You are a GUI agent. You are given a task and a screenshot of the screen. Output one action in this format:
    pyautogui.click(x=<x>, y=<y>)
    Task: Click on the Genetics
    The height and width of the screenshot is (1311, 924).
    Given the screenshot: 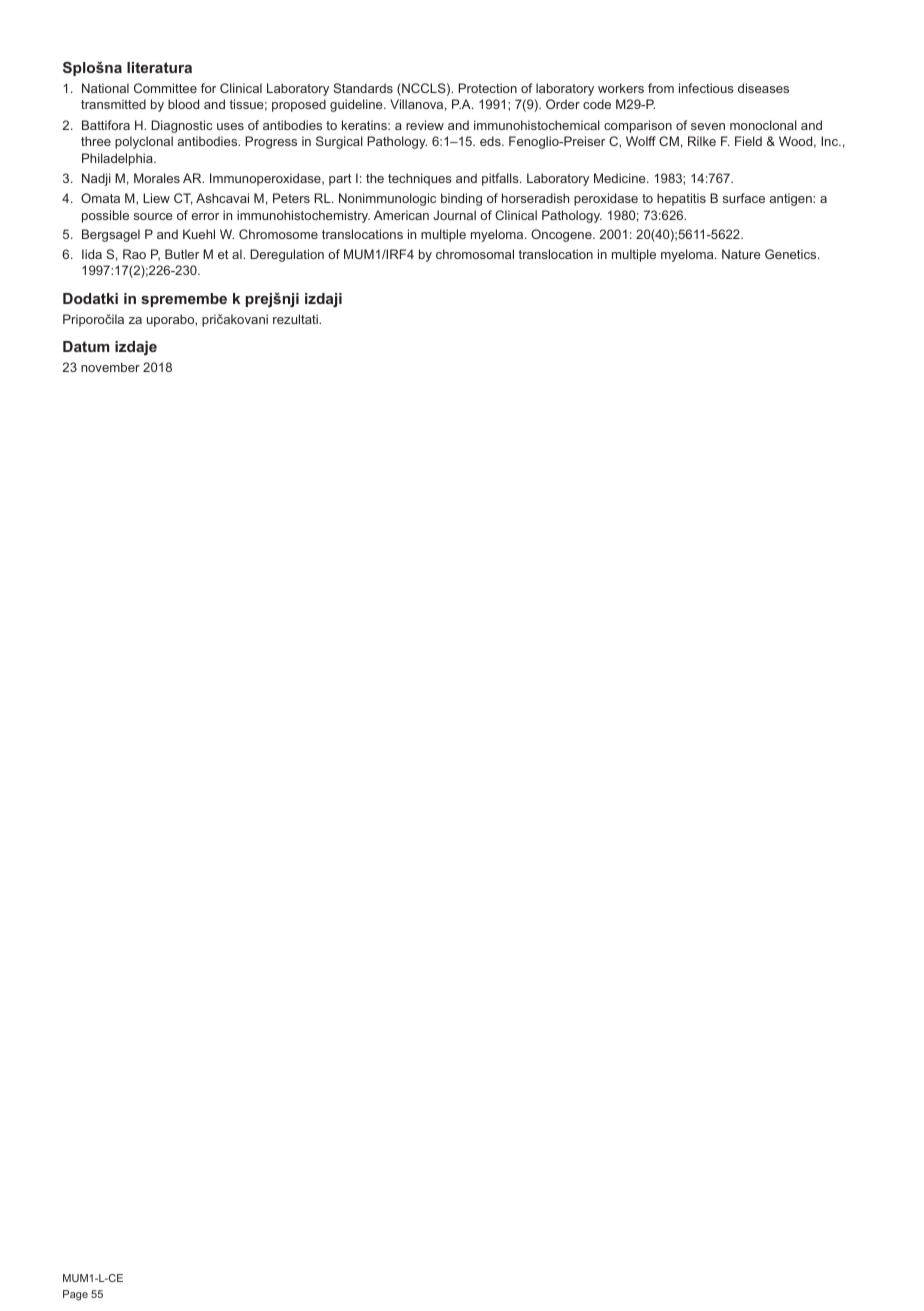 What is the action you would take?
    pyautogui.click(x=792, y=254)
